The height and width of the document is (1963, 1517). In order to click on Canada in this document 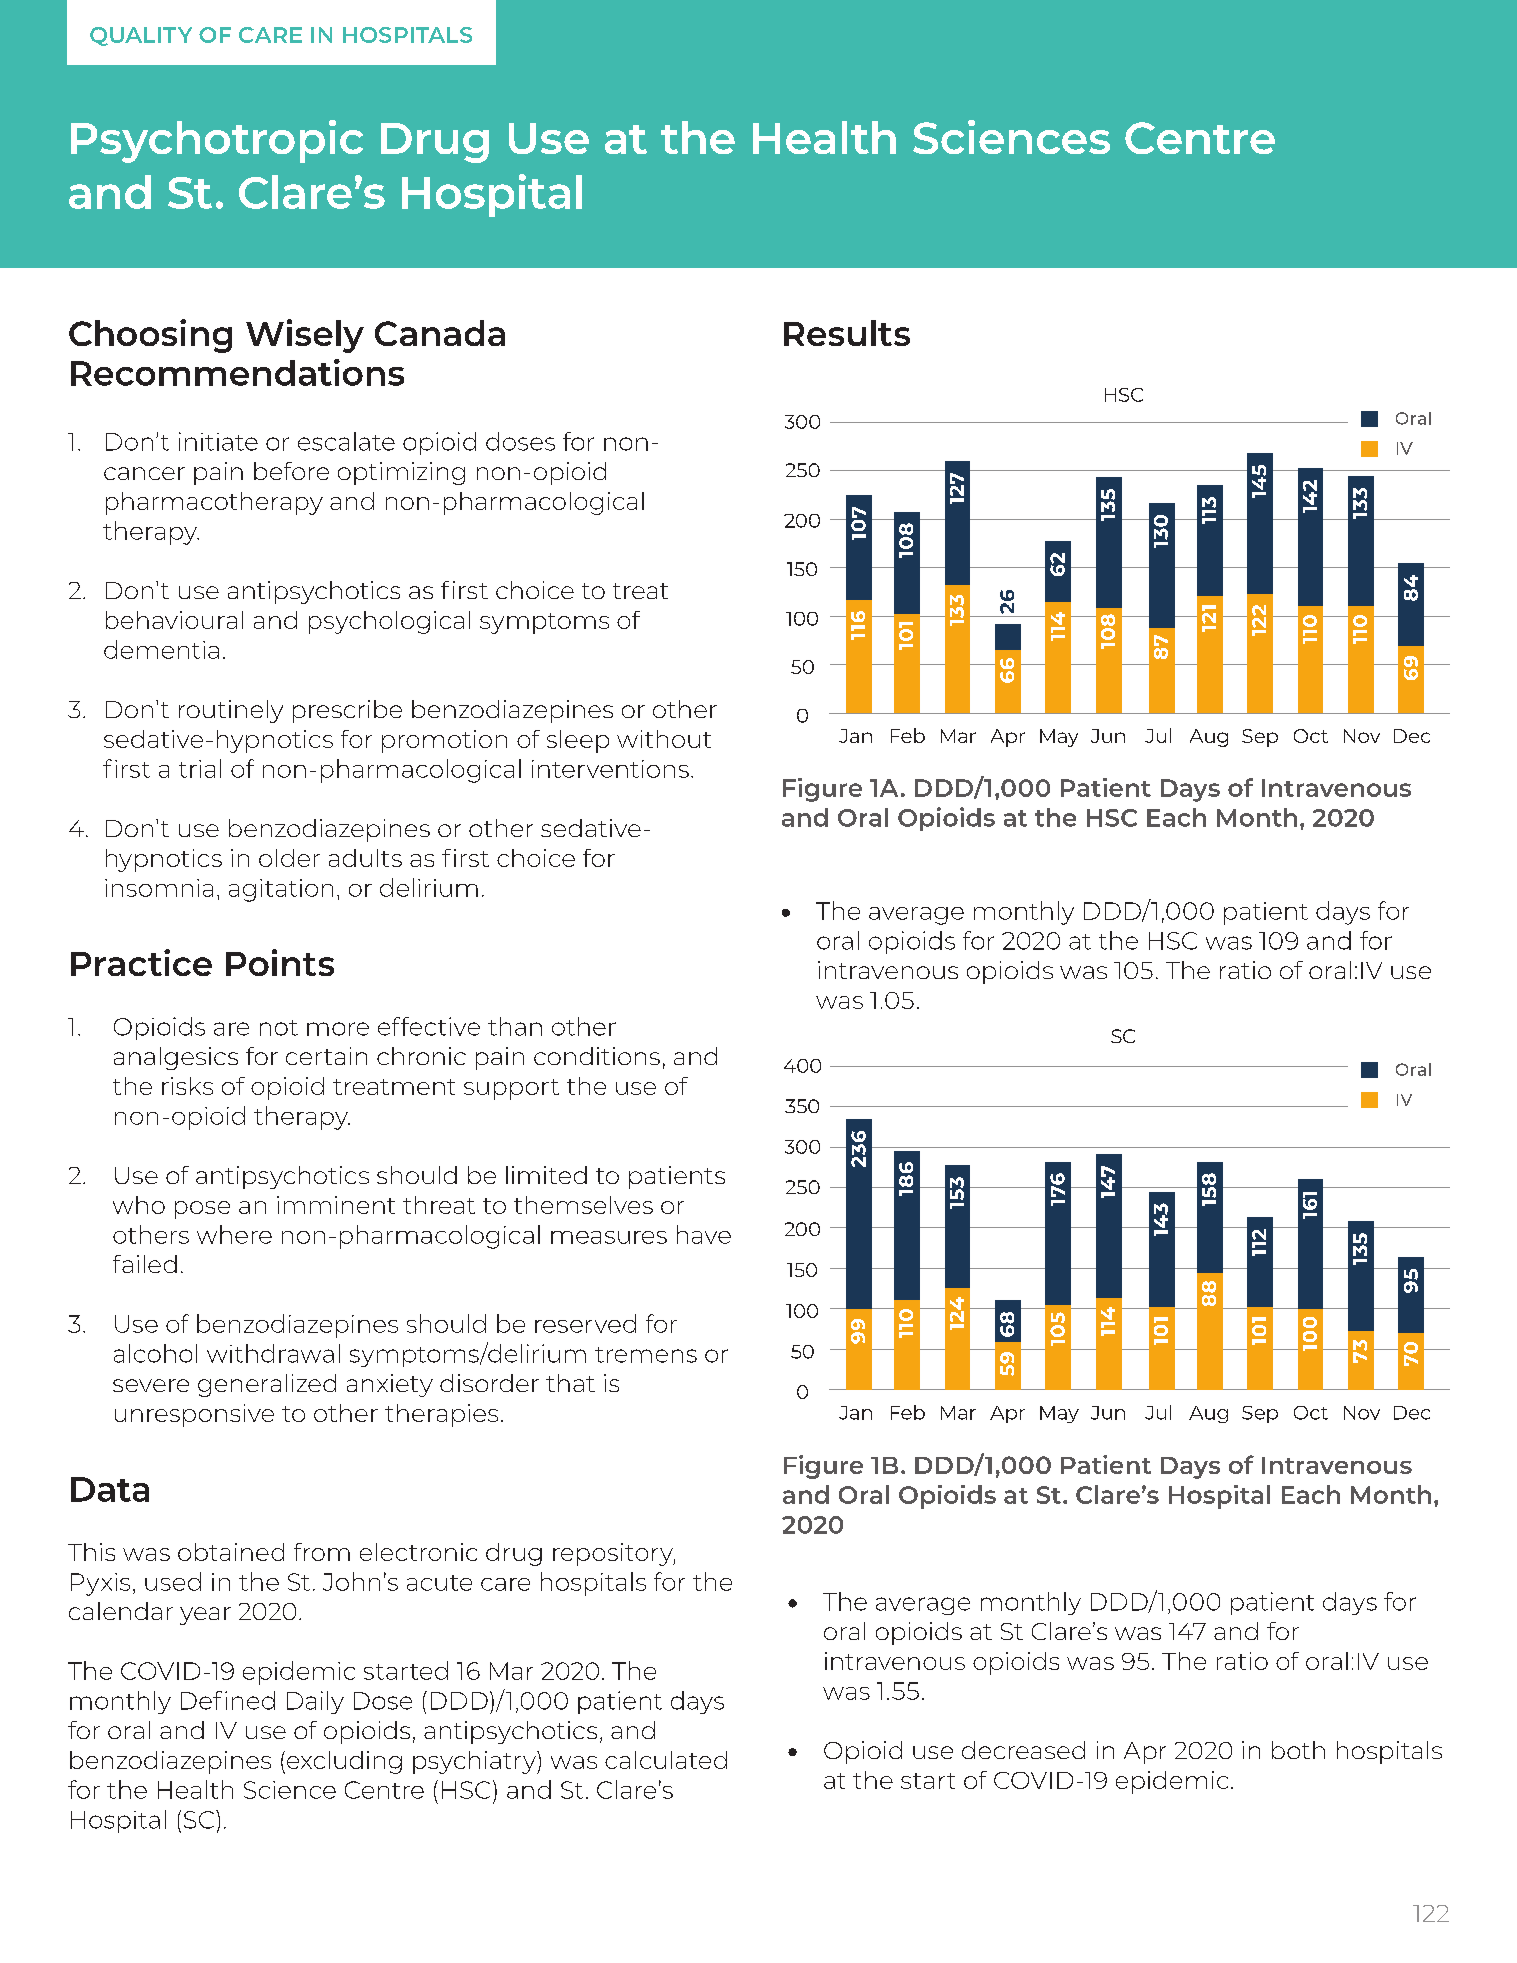, I will do `click(440, 333)`.
